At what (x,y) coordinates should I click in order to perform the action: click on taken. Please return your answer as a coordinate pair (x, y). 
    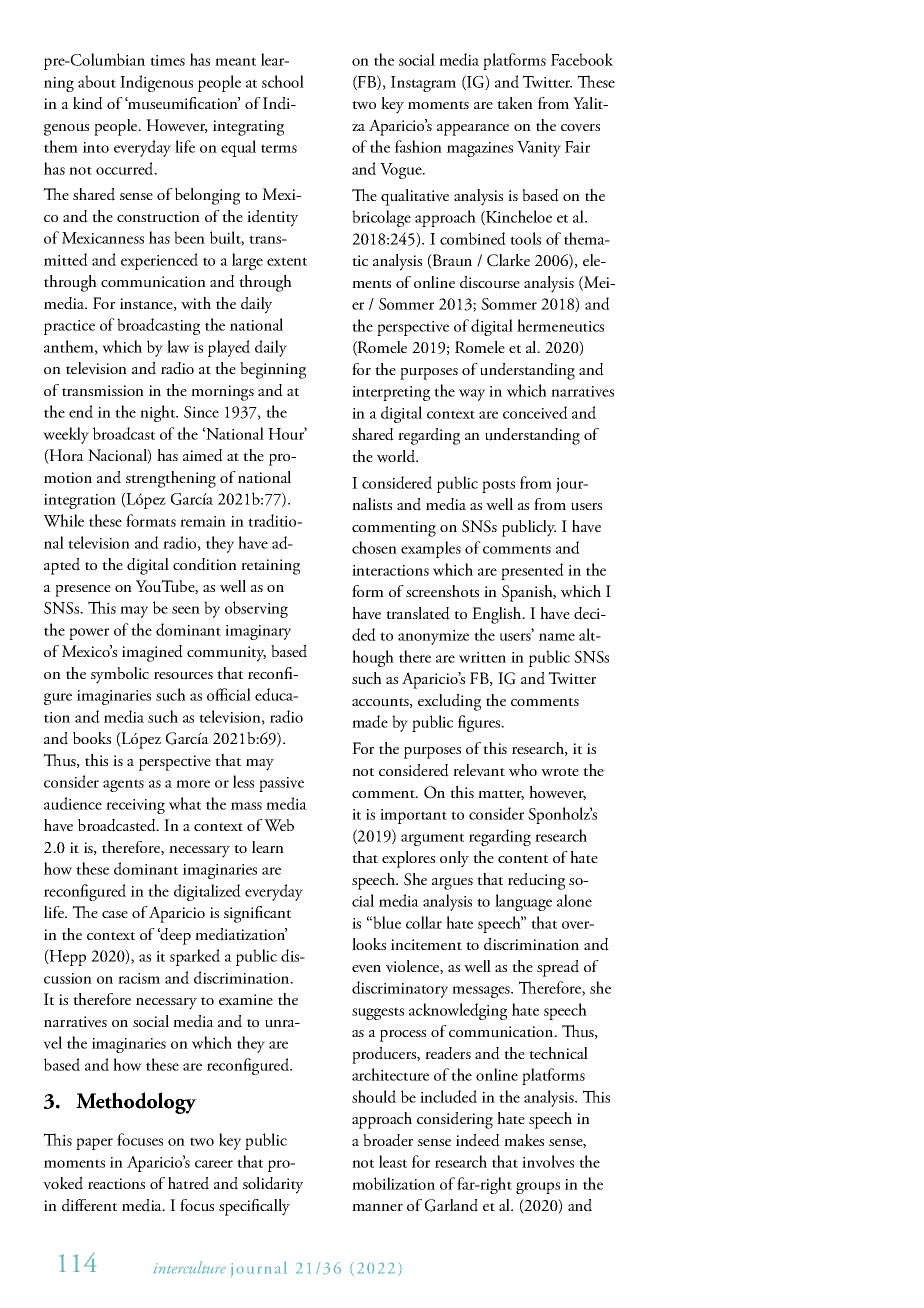
    Looking at the image, I should click on (515, 103).
